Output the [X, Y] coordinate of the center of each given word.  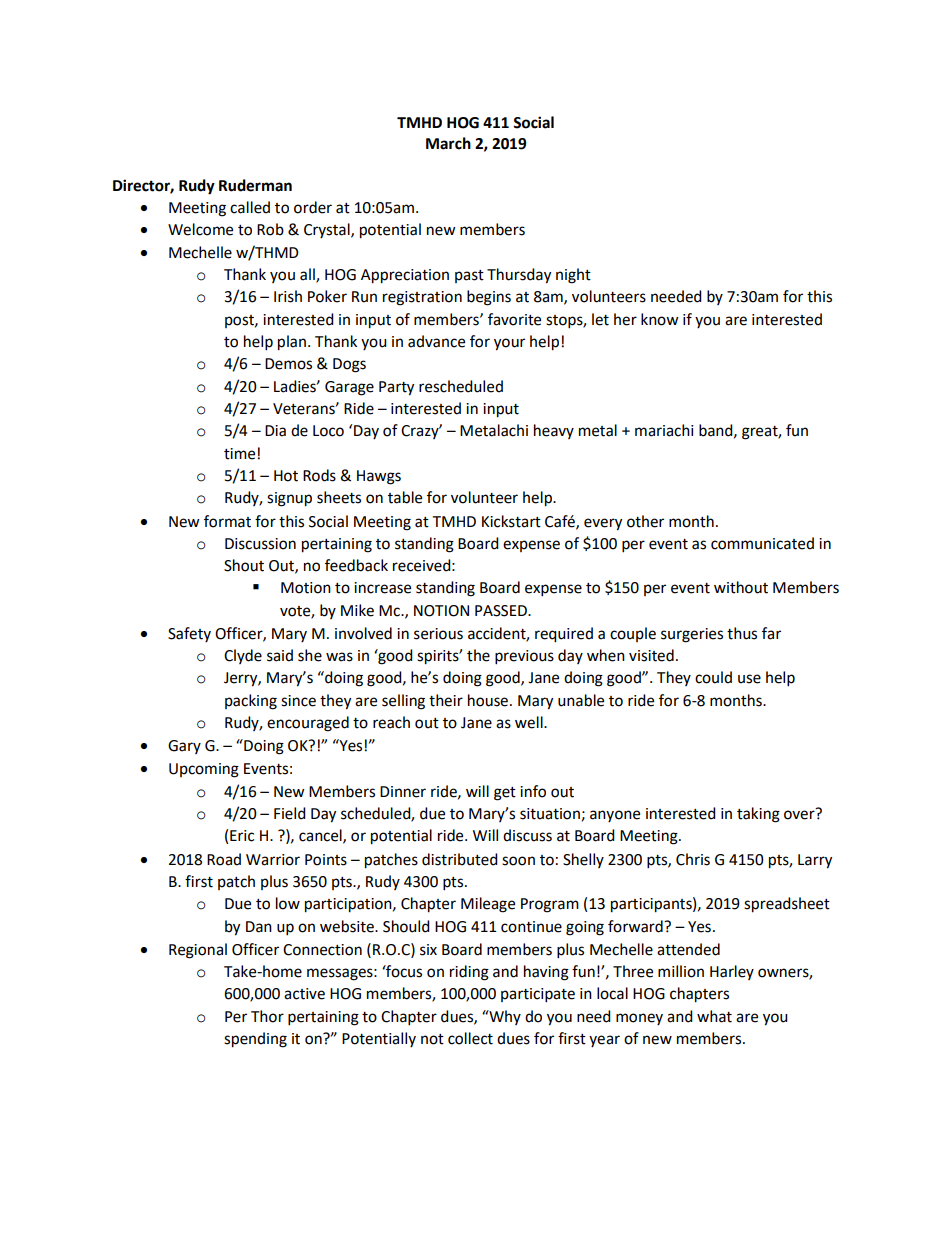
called [250, 207]
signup [289, 499]
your [509, 344]
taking [758, 815]
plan [292, 343]
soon [518, 861]
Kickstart [511, 521]
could [713, 677]
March [448, 143]
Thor [267, 1016]
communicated [762, 543]
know [660, 319]
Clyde [243, 656]
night [573, 276]
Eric [242, 836]
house [489, 700]
